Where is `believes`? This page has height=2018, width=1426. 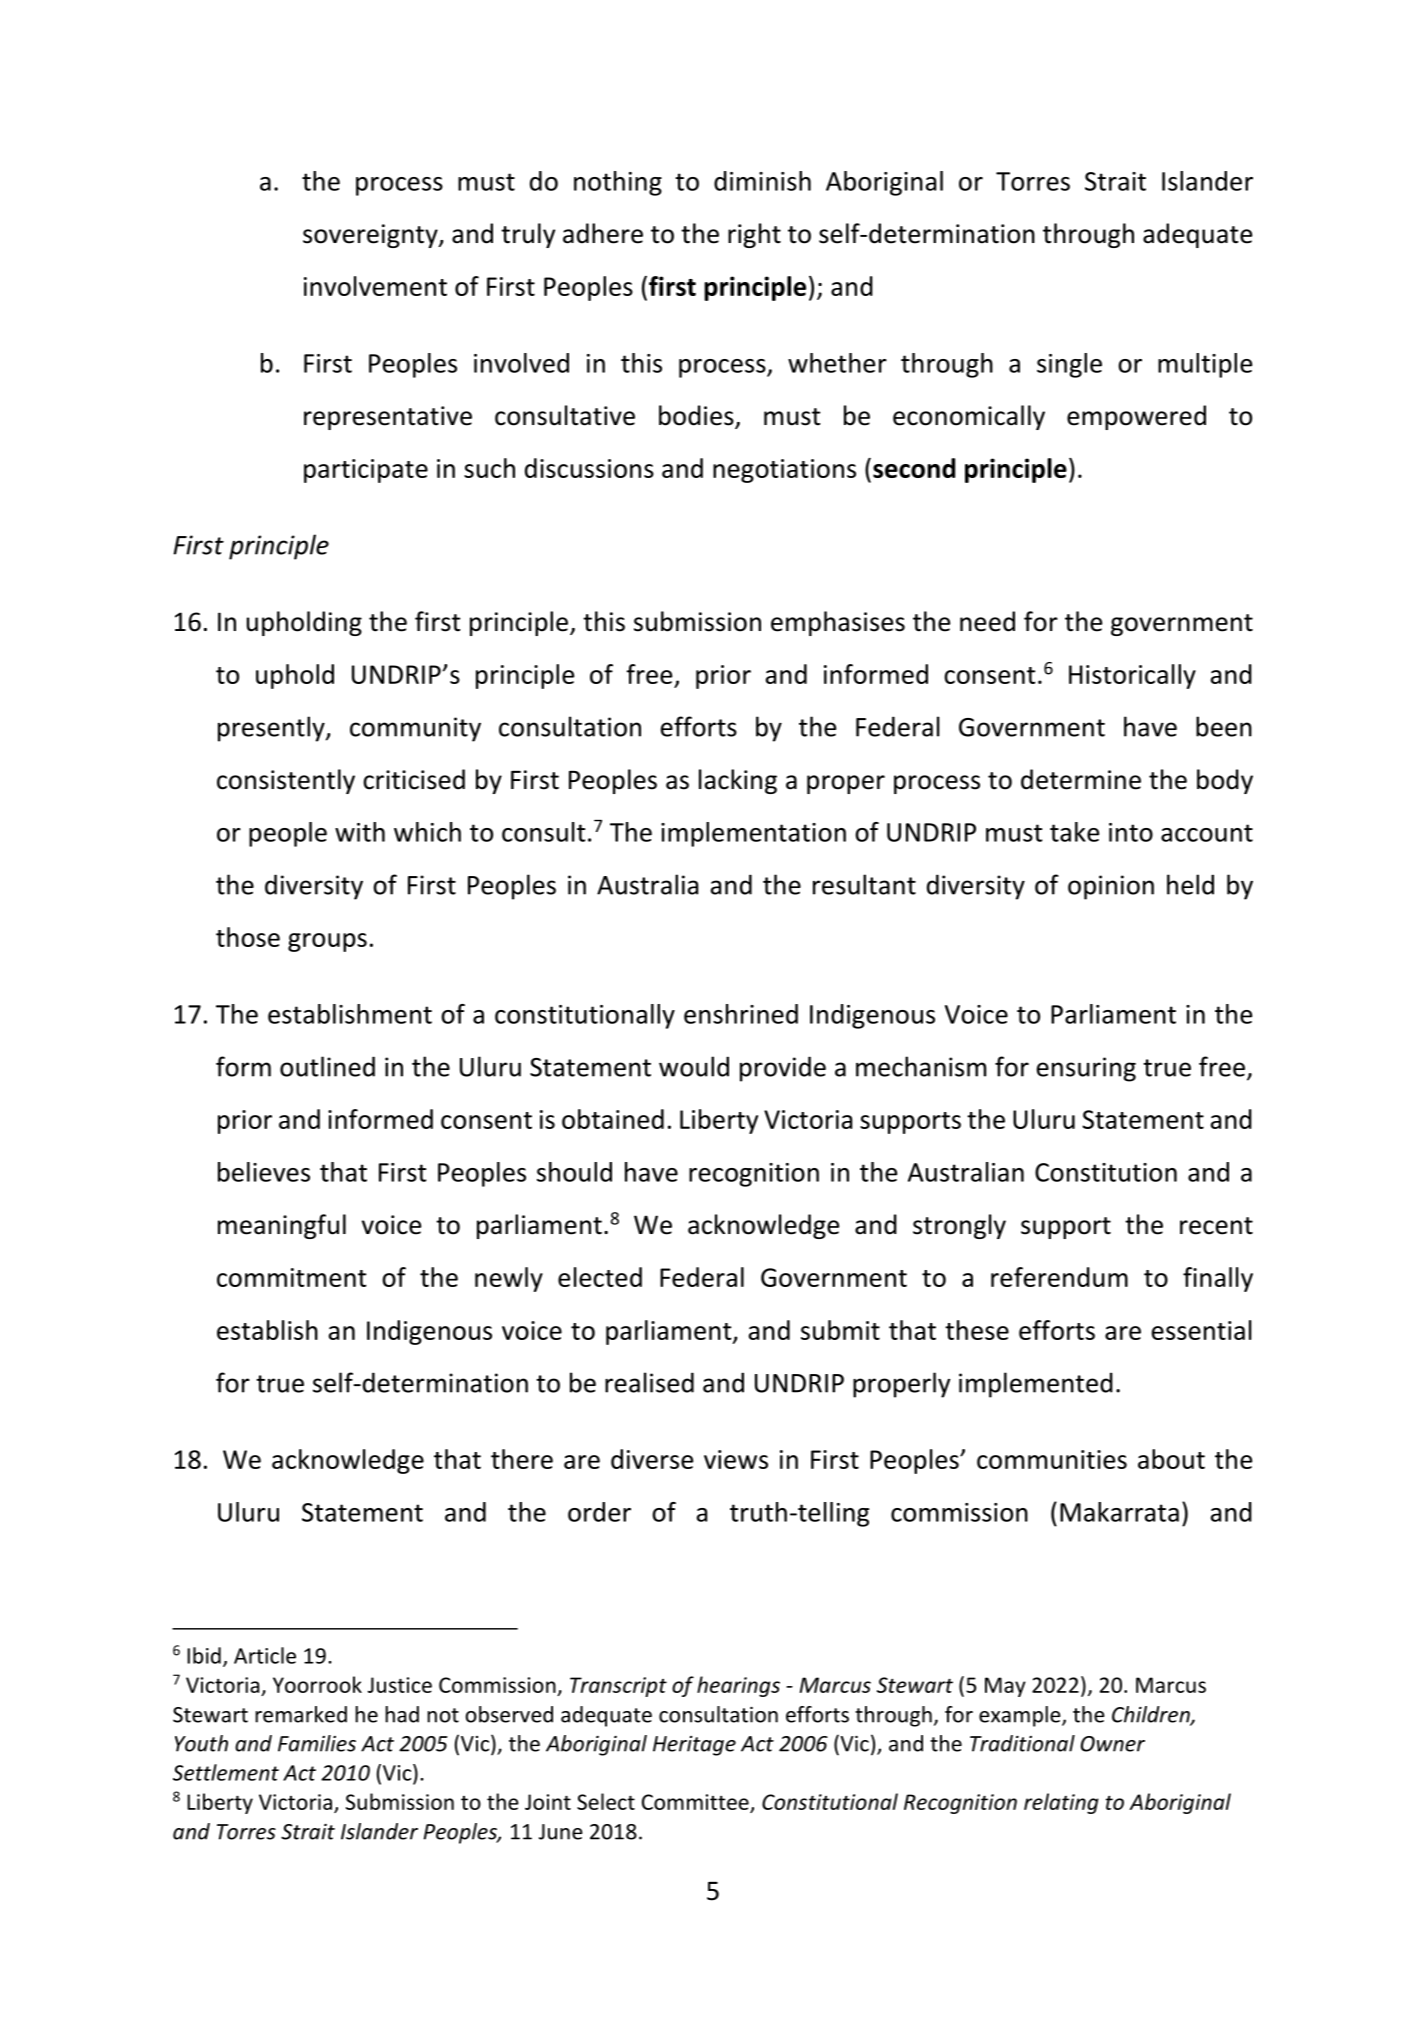 believes is located at coordinates (264, 1172).
